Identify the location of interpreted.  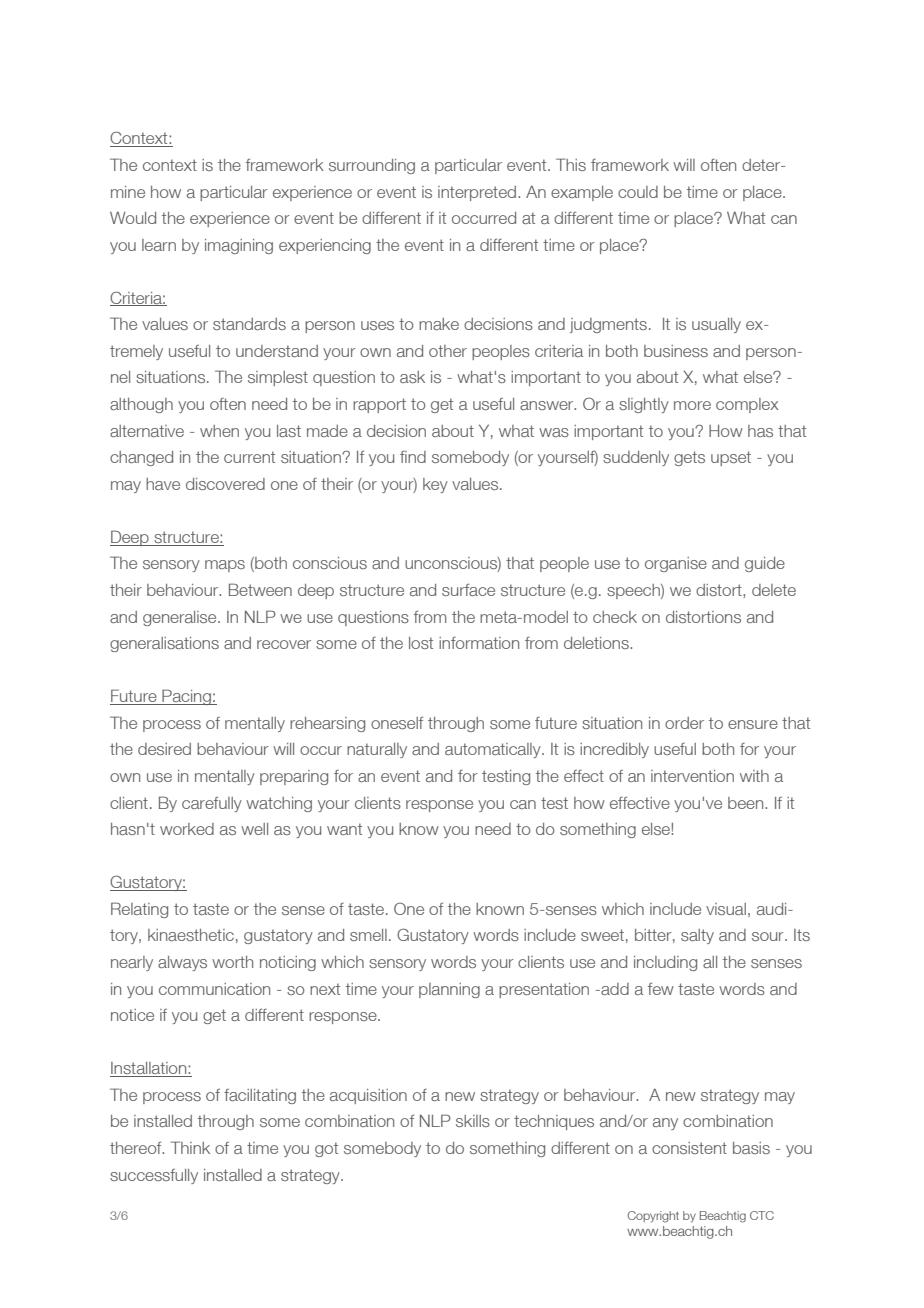
(478, 193).
